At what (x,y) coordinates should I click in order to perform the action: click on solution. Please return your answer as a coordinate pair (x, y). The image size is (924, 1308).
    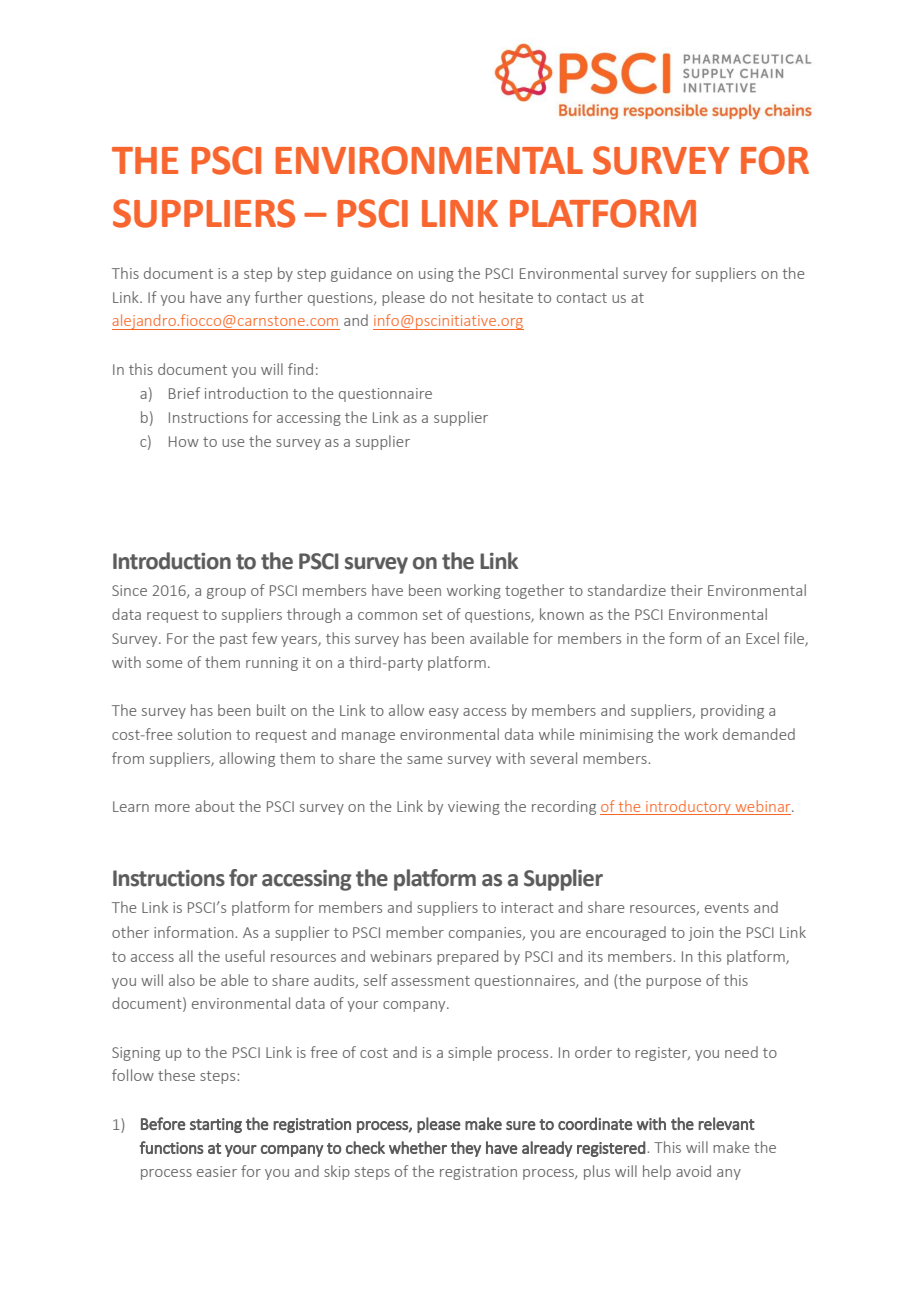
    Looking at the image, I should click on (204, 734).
